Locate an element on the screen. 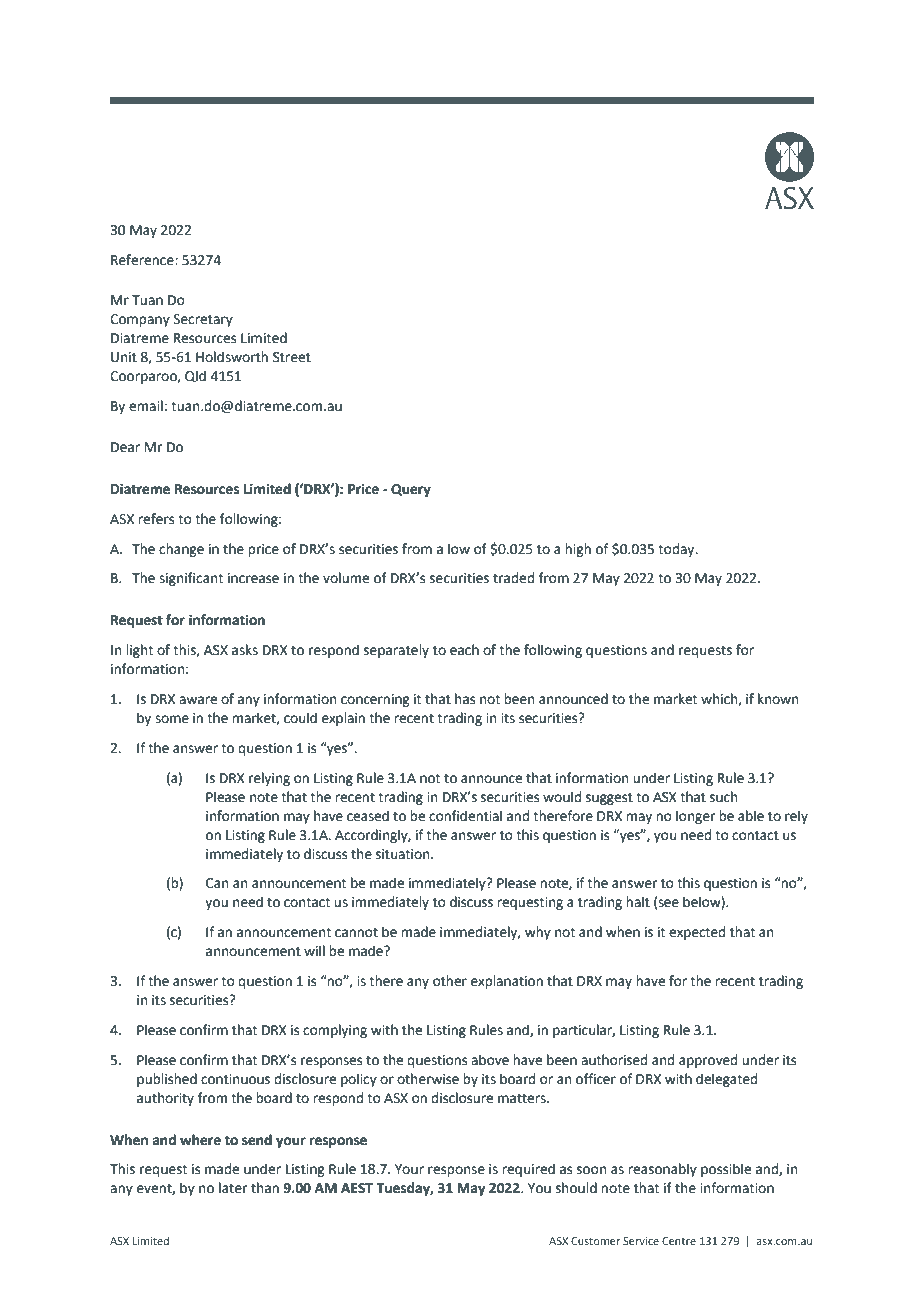 The height and width of the screenshot is (1308, 924). such is located at coordinates (723, 797).
